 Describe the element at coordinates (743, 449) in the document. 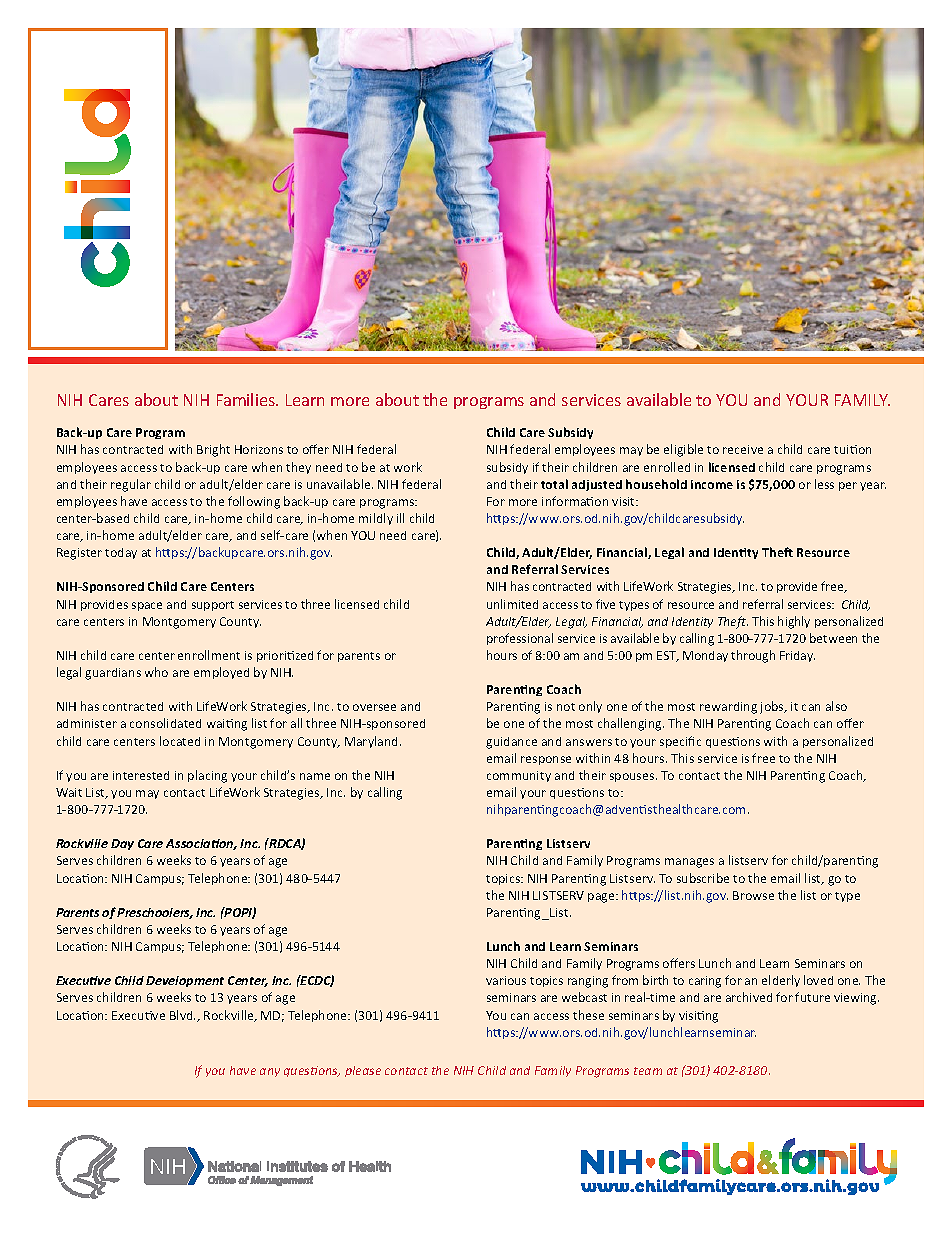

I see `receive` at that location.
